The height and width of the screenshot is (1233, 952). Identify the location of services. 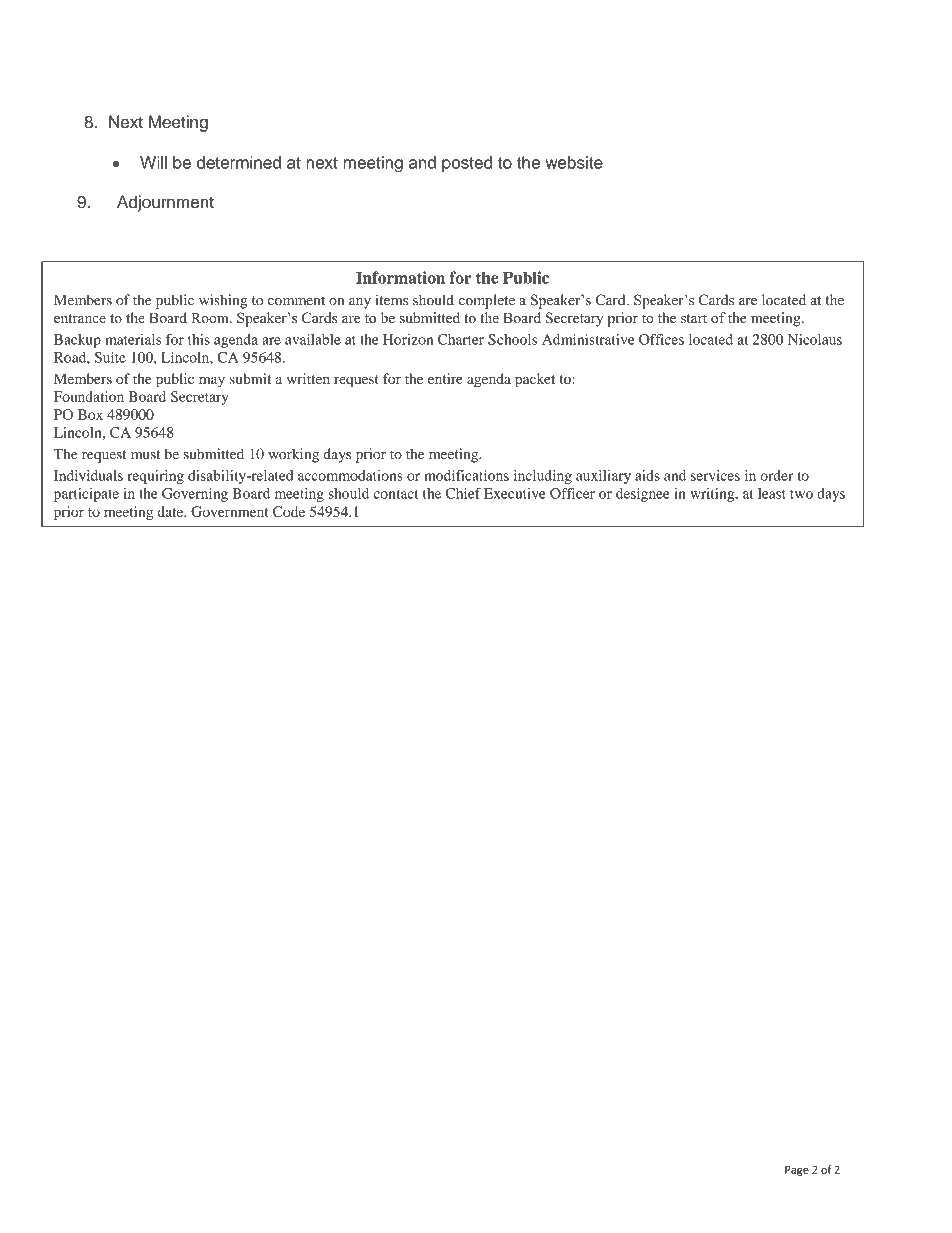
(715, 475).
